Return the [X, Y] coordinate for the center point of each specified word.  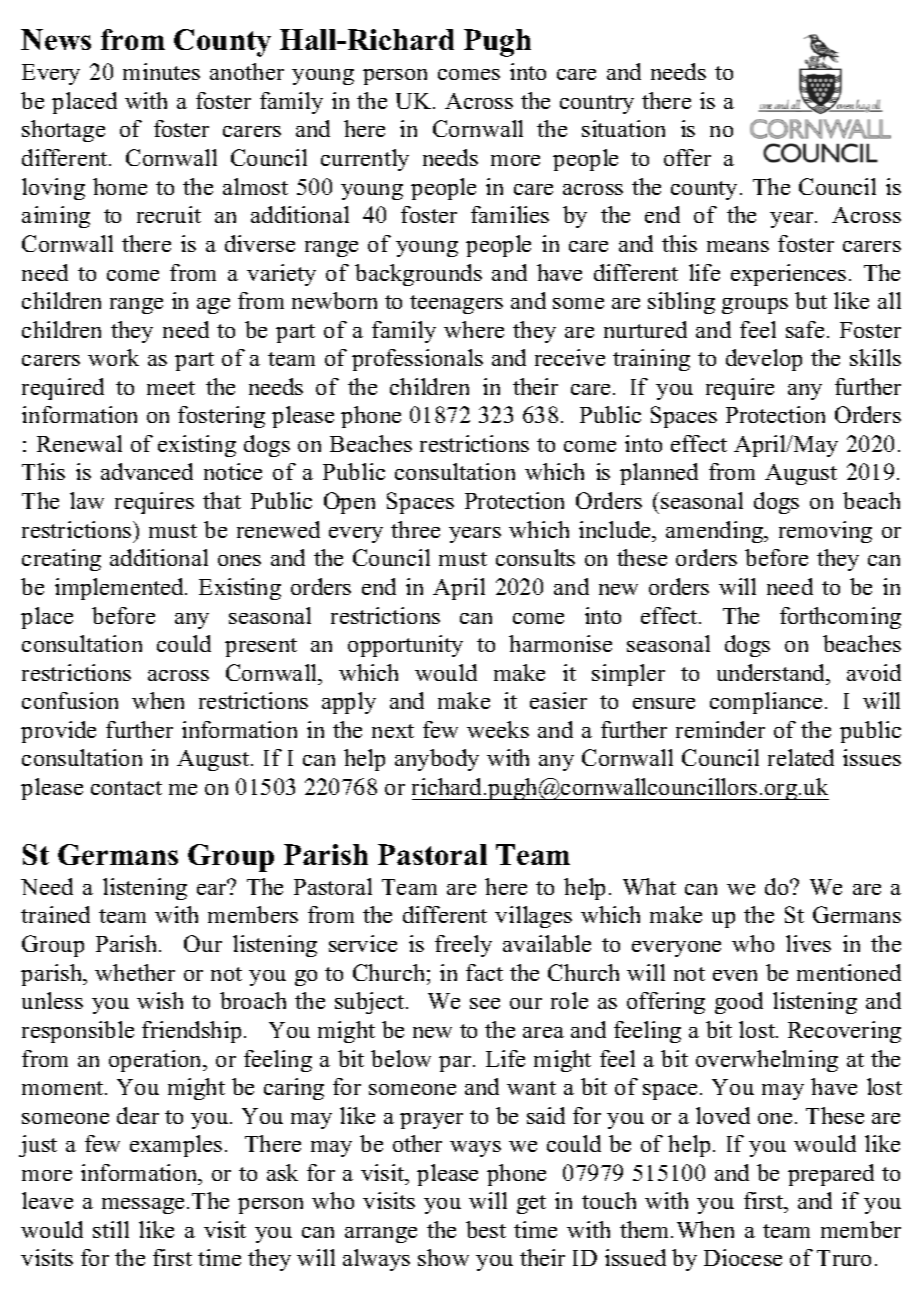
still [111, 1229]
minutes [161, 71]
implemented [120, 589]
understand [772, 672]
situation [623, 128]
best [486, 1229]
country [597, 104]
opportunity [405, 646]
